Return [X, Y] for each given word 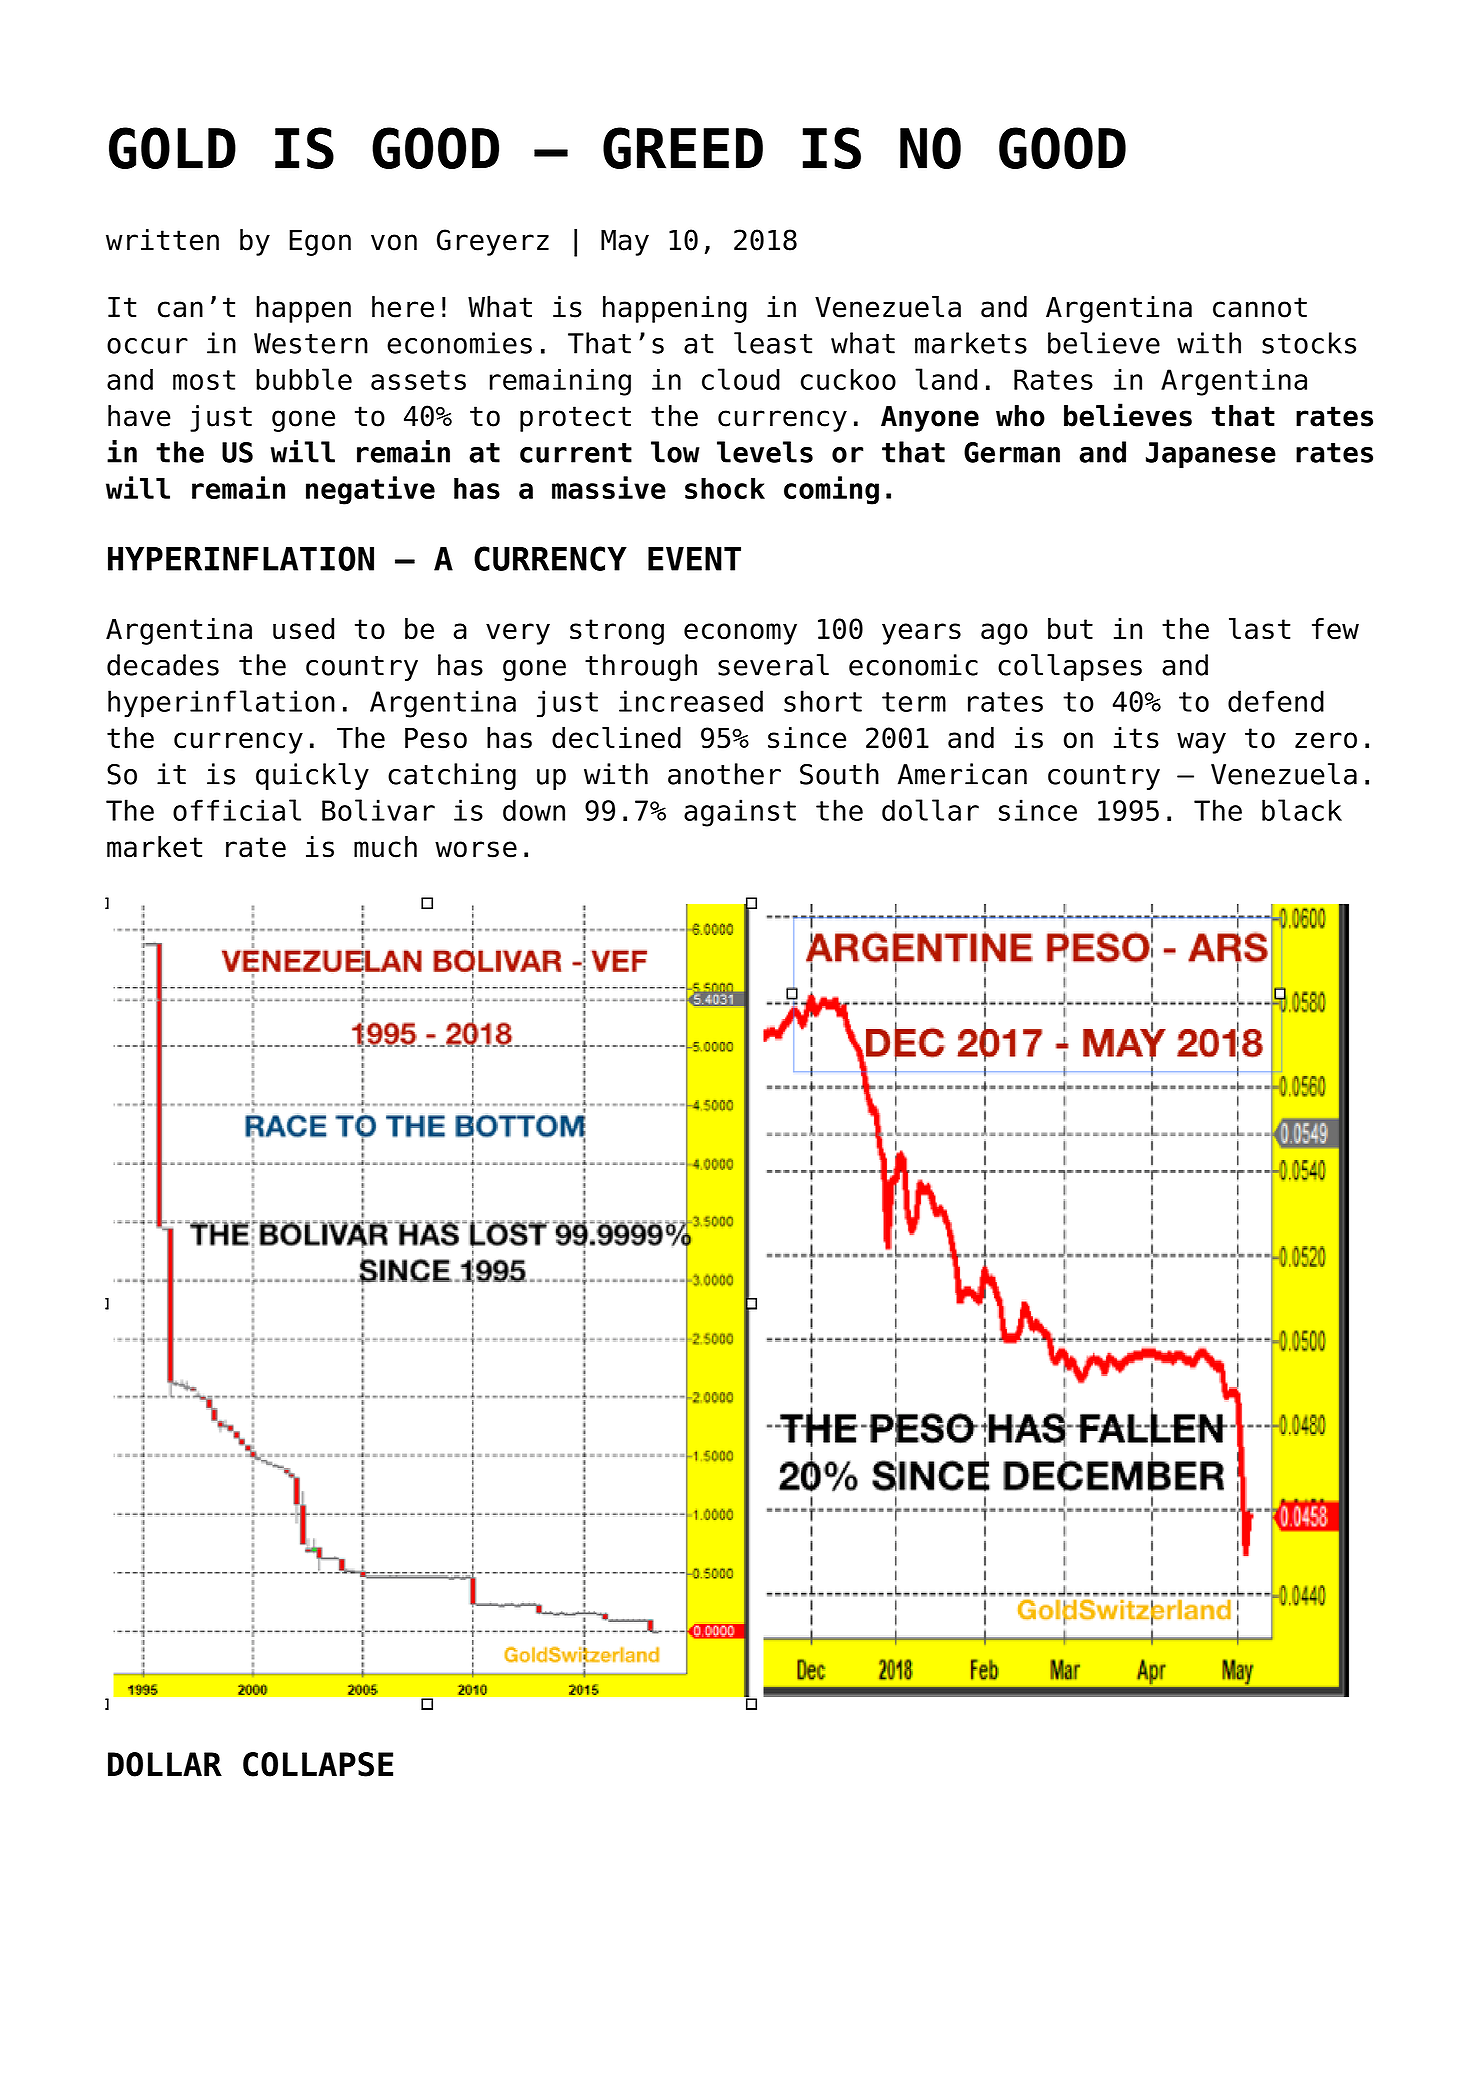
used [303, 629]
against [740, 813]
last [1260, 629]
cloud [741, 379]
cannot [1260, 307]
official [237, 810]
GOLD [172, 148]
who [1020, 416]
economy [740, 634]
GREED [683, 148]
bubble [304, 379]
